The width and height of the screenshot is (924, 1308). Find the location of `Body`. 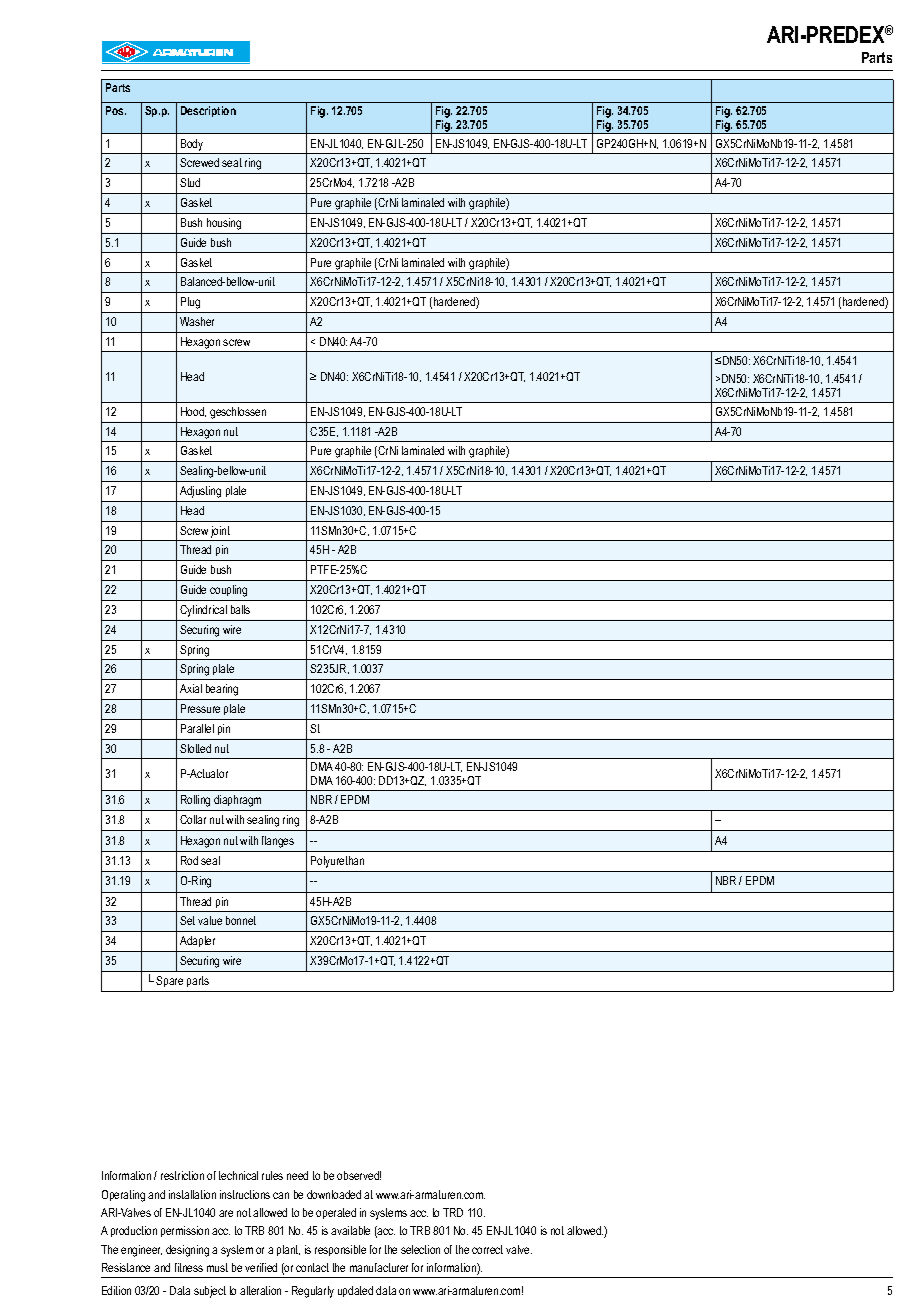

Body is located at coordinates (192, 145).
